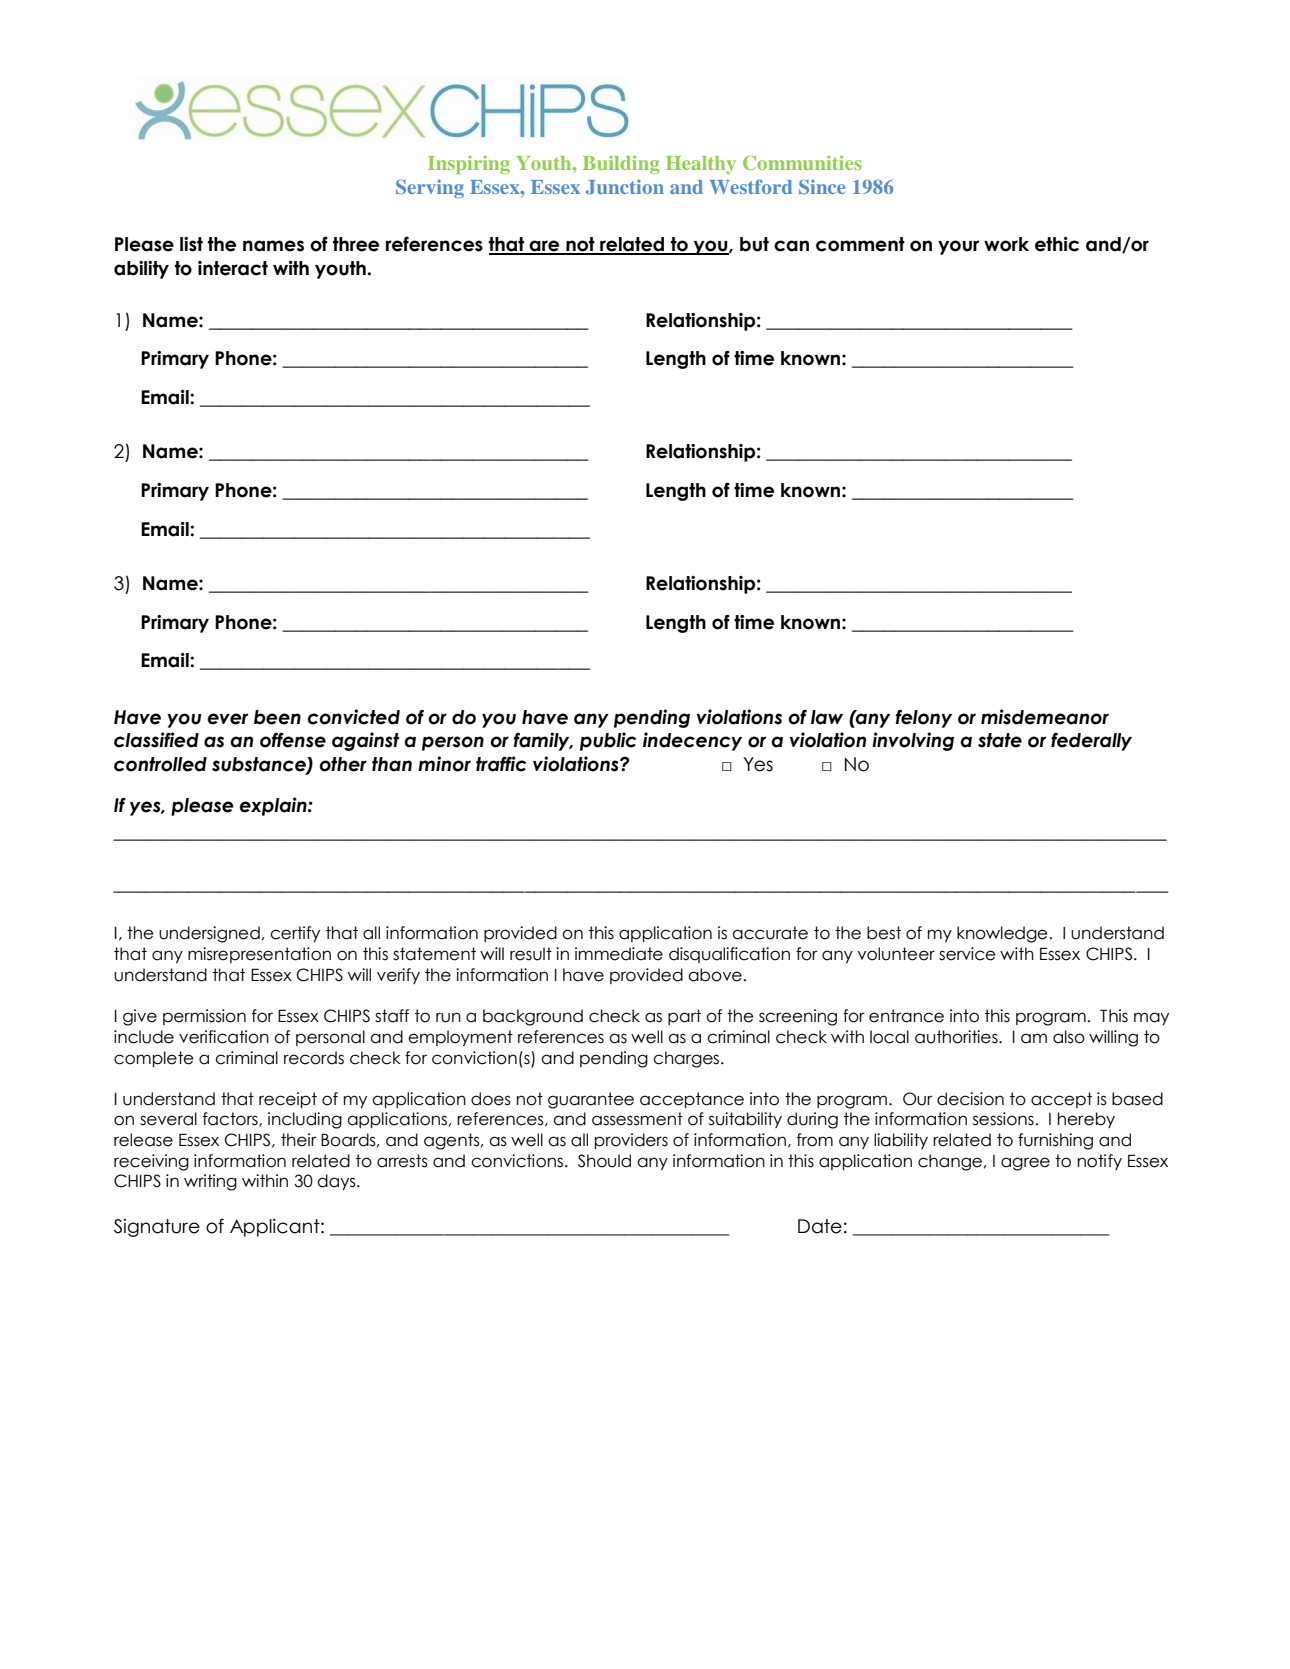 This page has width=1290, height=1669. What do you see at coordinates (277, 717) in the page?
I see `been` at bounding box center [277, 717].
